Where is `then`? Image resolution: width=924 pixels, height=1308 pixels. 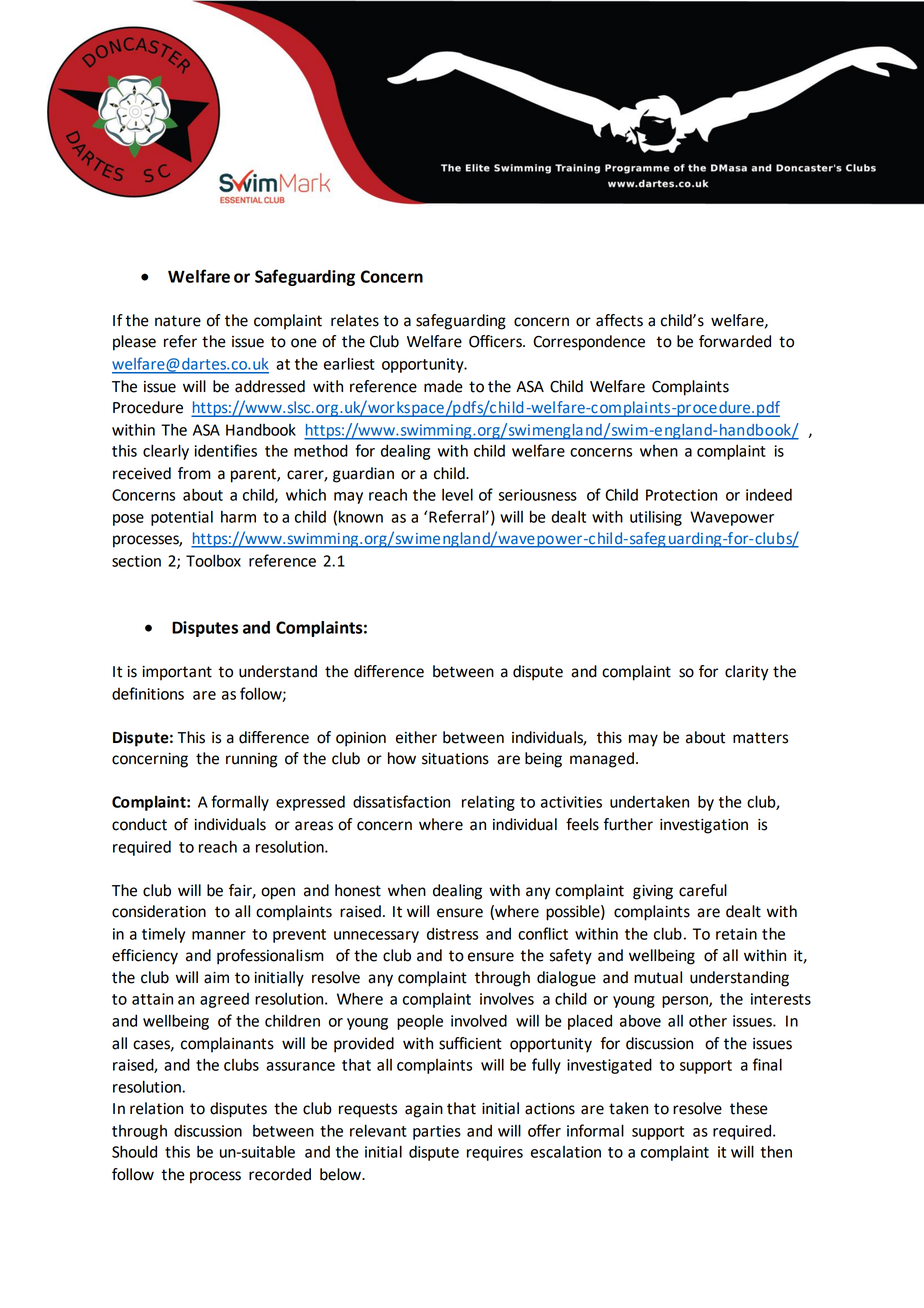
then is located at coordinates (776, 1151).
